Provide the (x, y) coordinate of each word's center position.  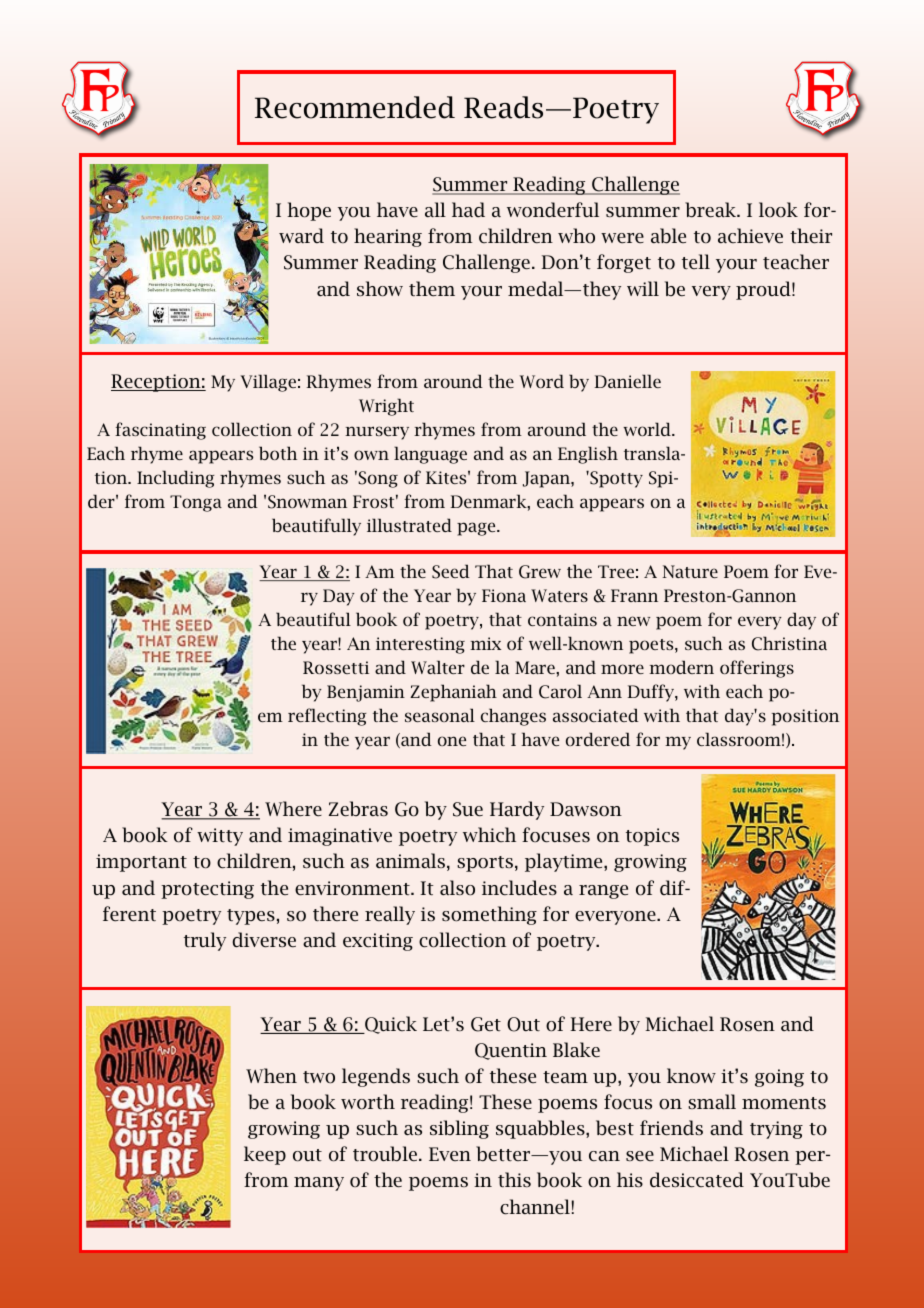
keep (265, 1155)
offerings (757, 669)
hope (309, 211)
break (711, 210)
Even (450, 1154)
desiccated (697, 1180)
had (468, 209)
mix (485, 643)
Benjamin (366, 693)
